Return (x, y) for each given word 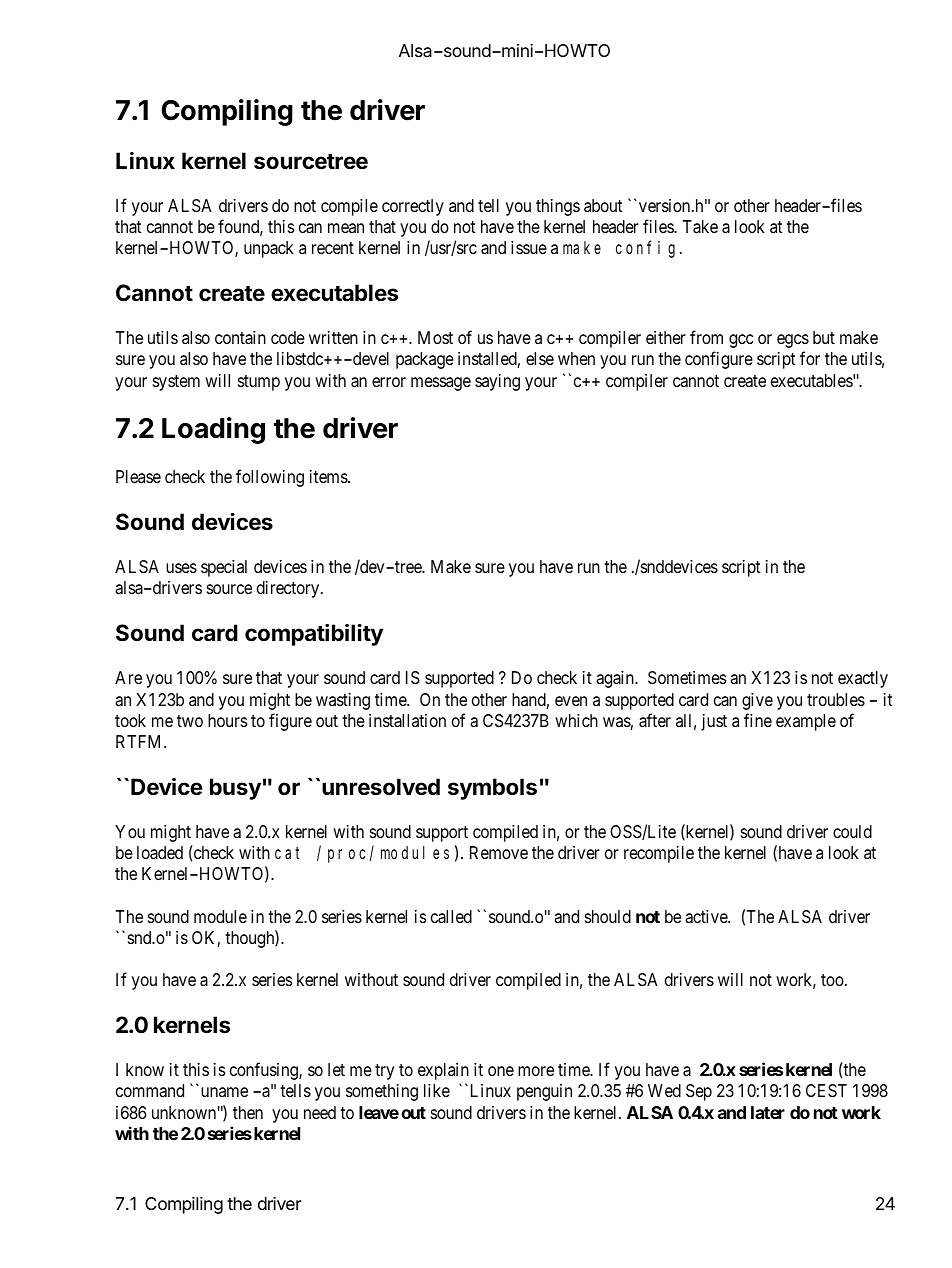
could (852, 831)
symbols (492, 789)
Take (700, 227)
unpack (269, 249)
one (501, 1071)
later (768, 1112)
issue (529, 247)
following (270, 478)
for (810, 358)
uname (224, 1092)
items (329, 476)
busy (235, 789)
